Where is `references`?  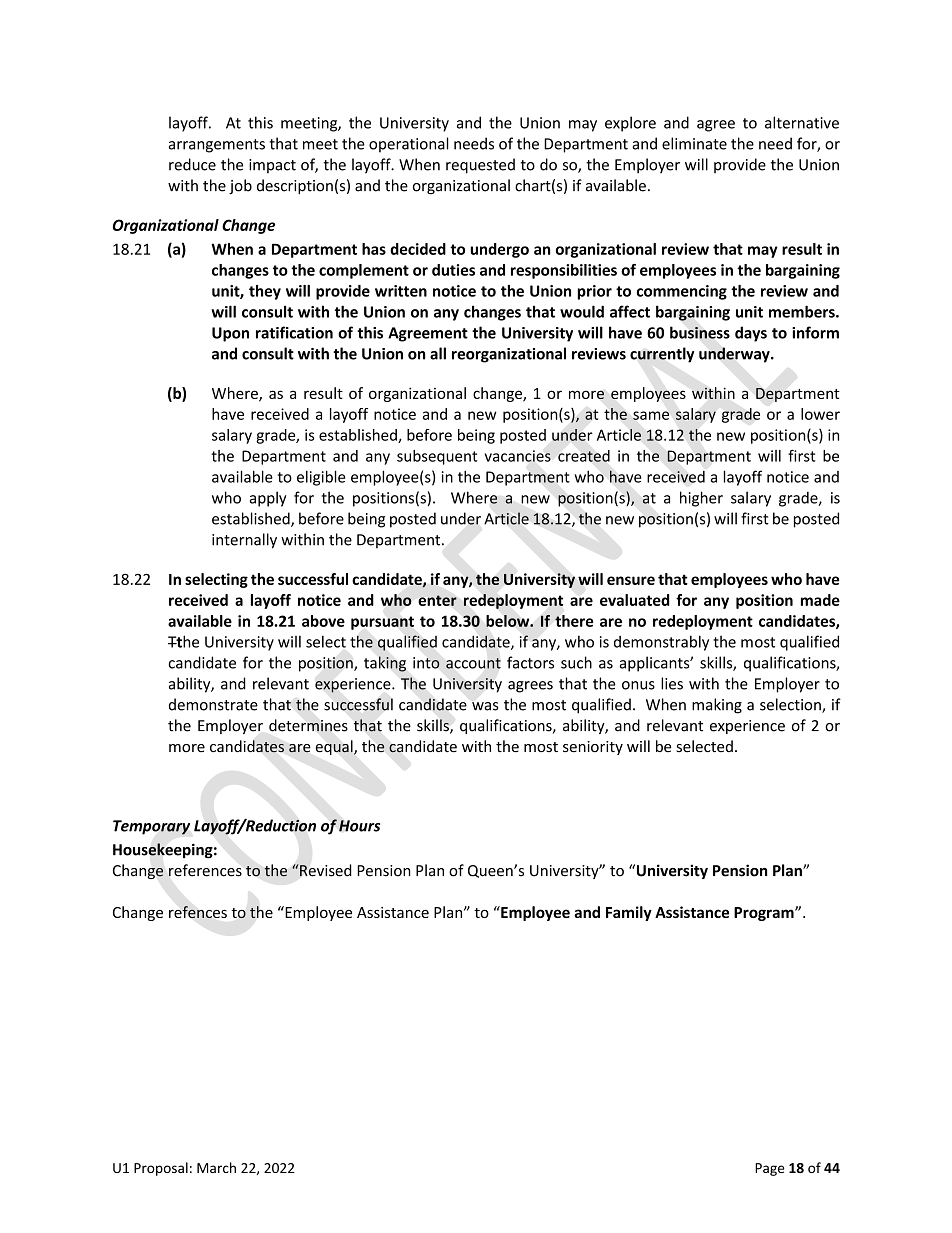 references is located at coordinates (205, 870).
